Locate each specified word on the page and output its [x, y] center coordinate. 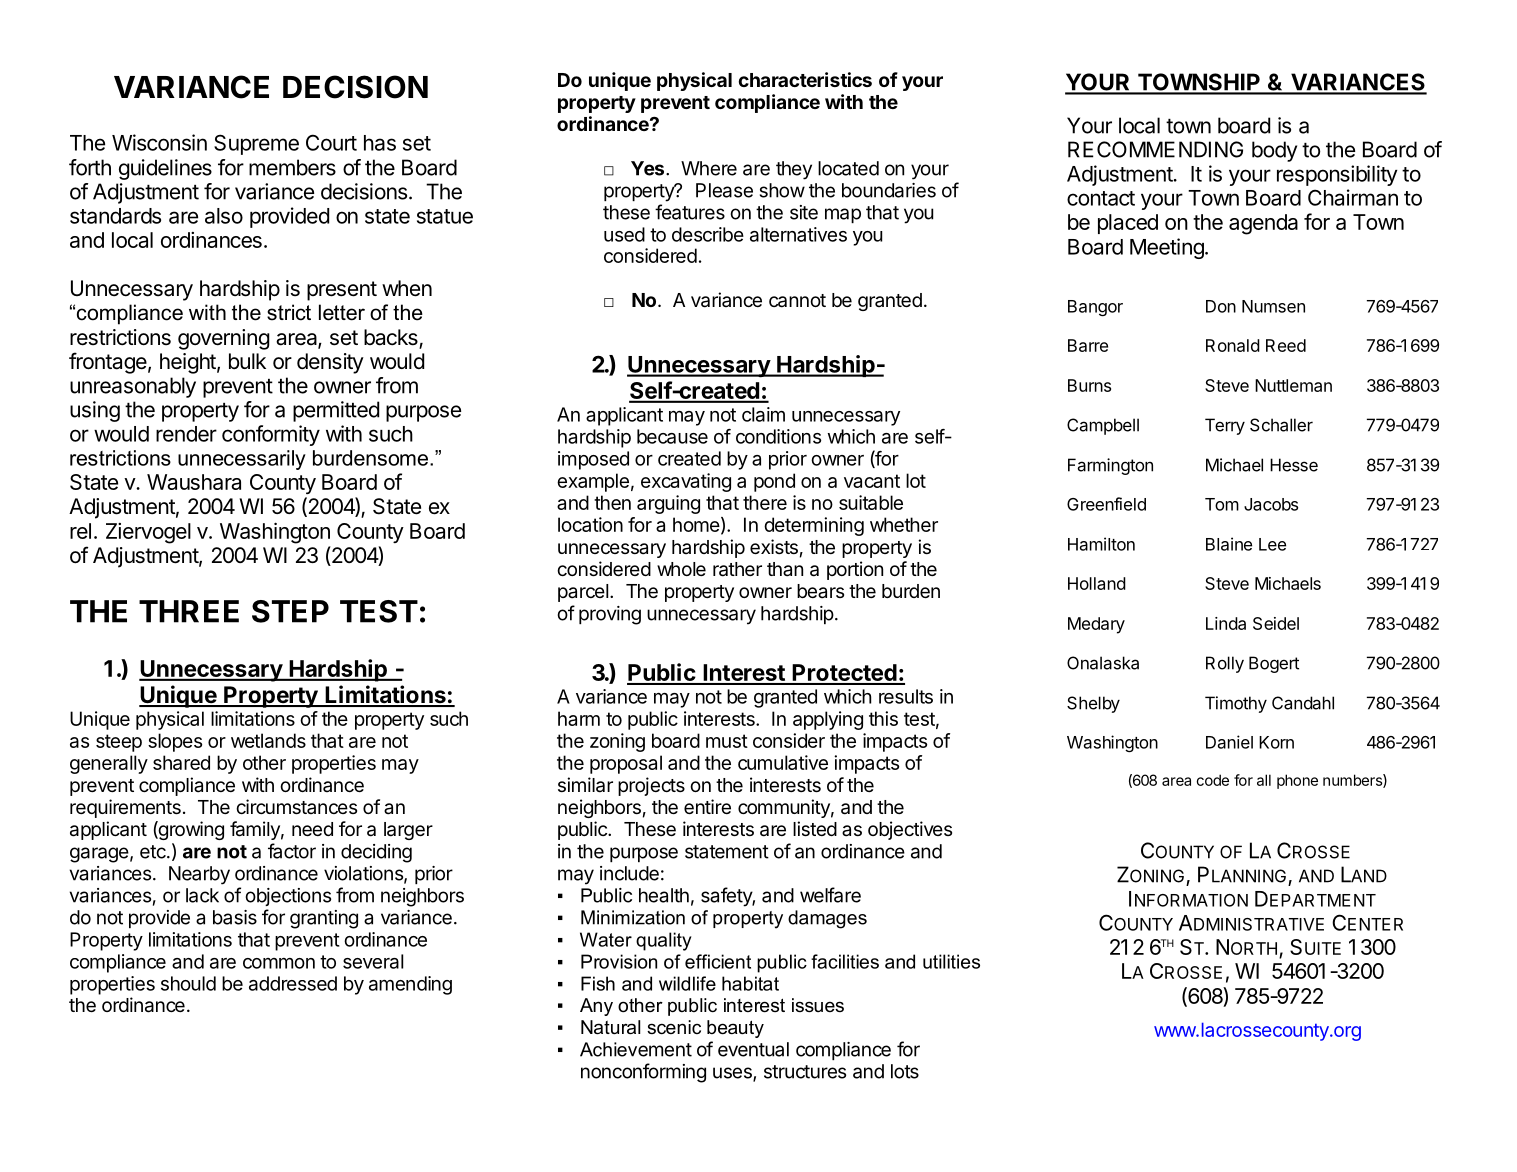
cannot [797, 301]
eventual [753, 1049]
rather [737, 569]
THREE [189, 611]
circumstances [296, 806]
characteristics [805, 79]
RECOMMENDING [1155, 149]
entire [707, 806]
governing [224, 339]
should [188, 983]
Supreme [256, 144]
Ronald [1233, 345]
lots [905, 1071]
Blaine [1229, 544]
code [1212, 780]
